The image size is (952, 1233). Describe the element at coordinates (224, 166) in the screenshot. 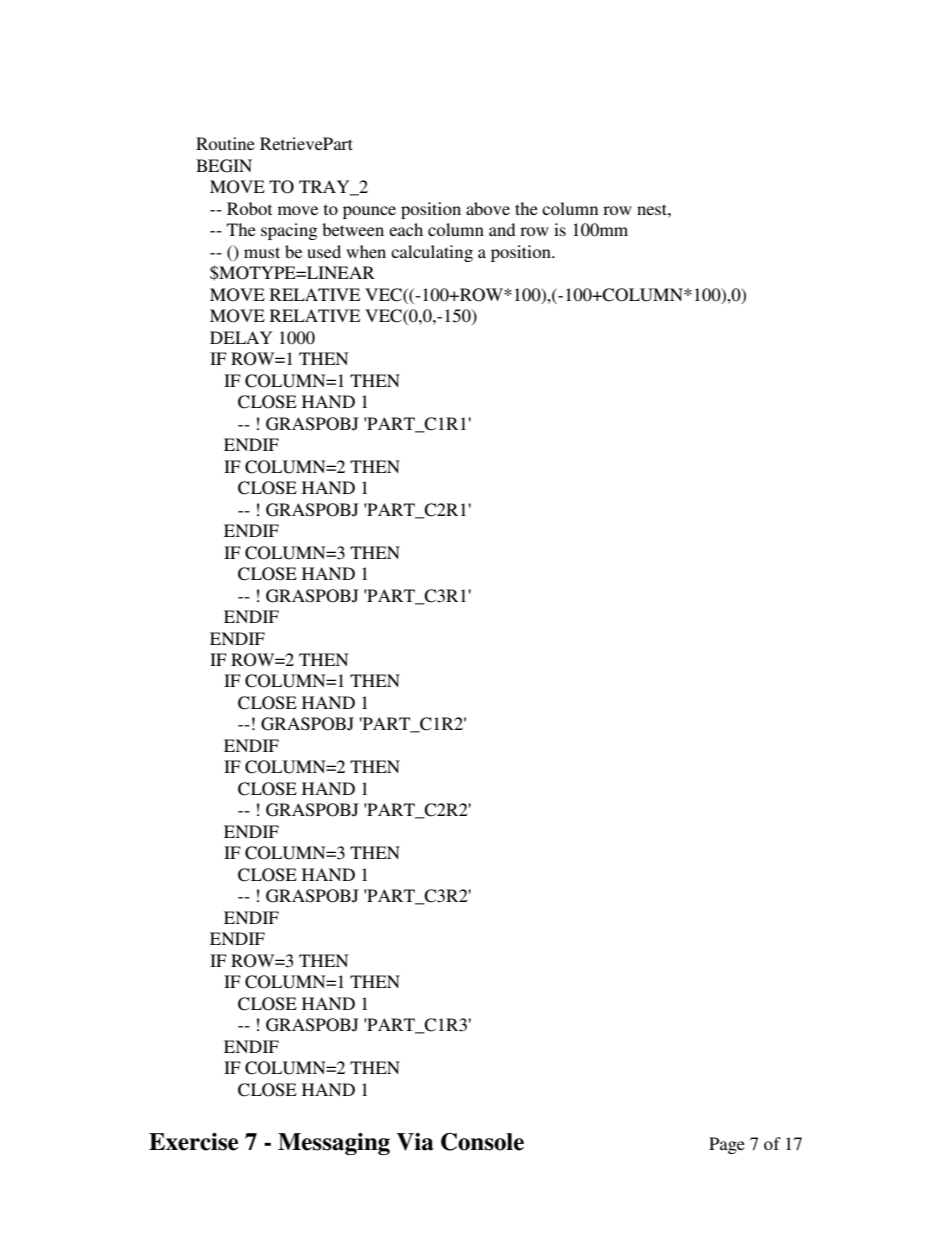

I see `BEGIN` at that location.
